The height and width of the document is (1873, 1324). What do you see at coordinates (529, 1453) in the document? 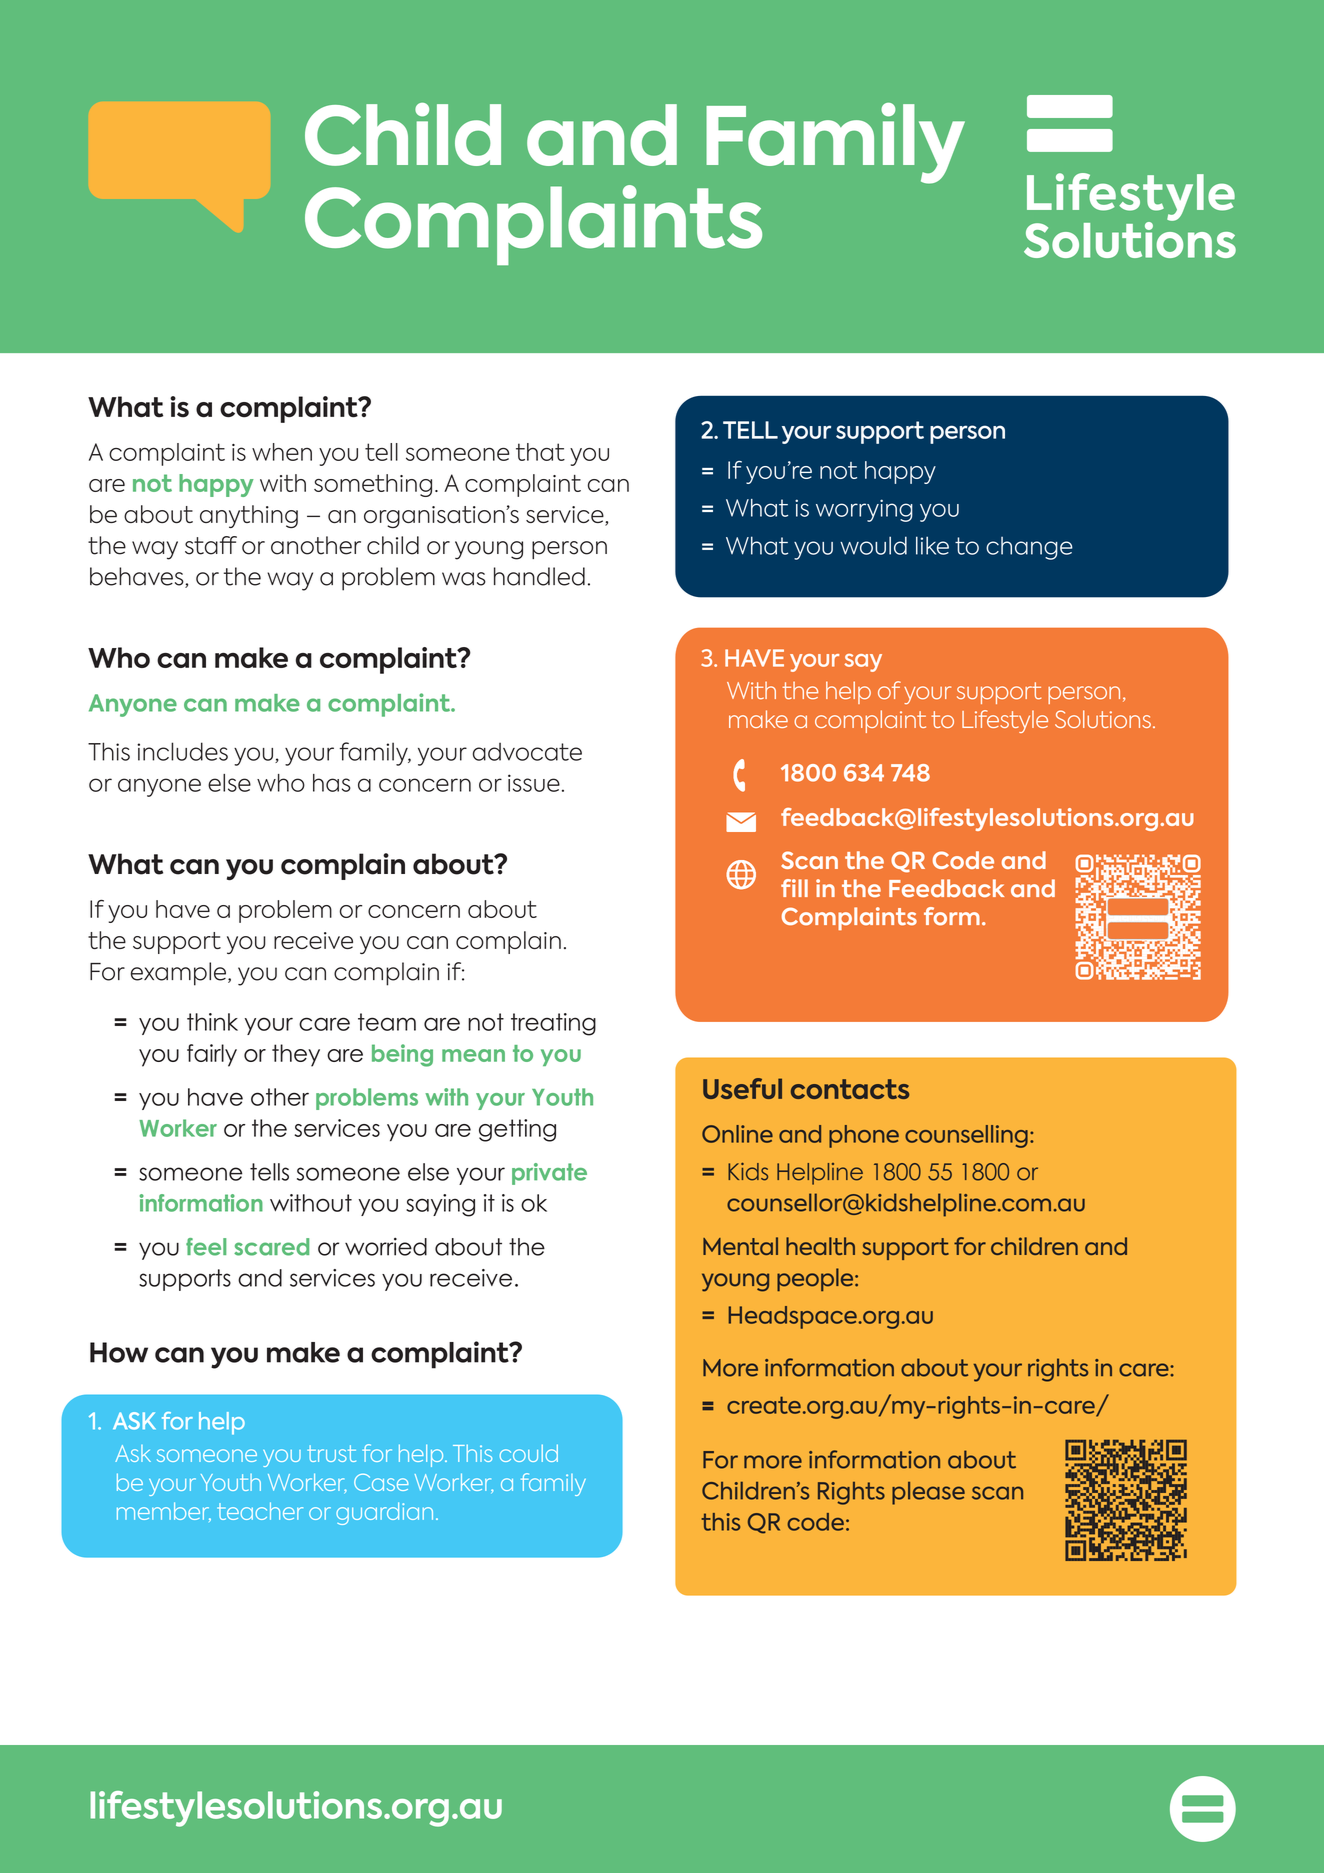
I see `could` at bounding box center [529, 1453].
